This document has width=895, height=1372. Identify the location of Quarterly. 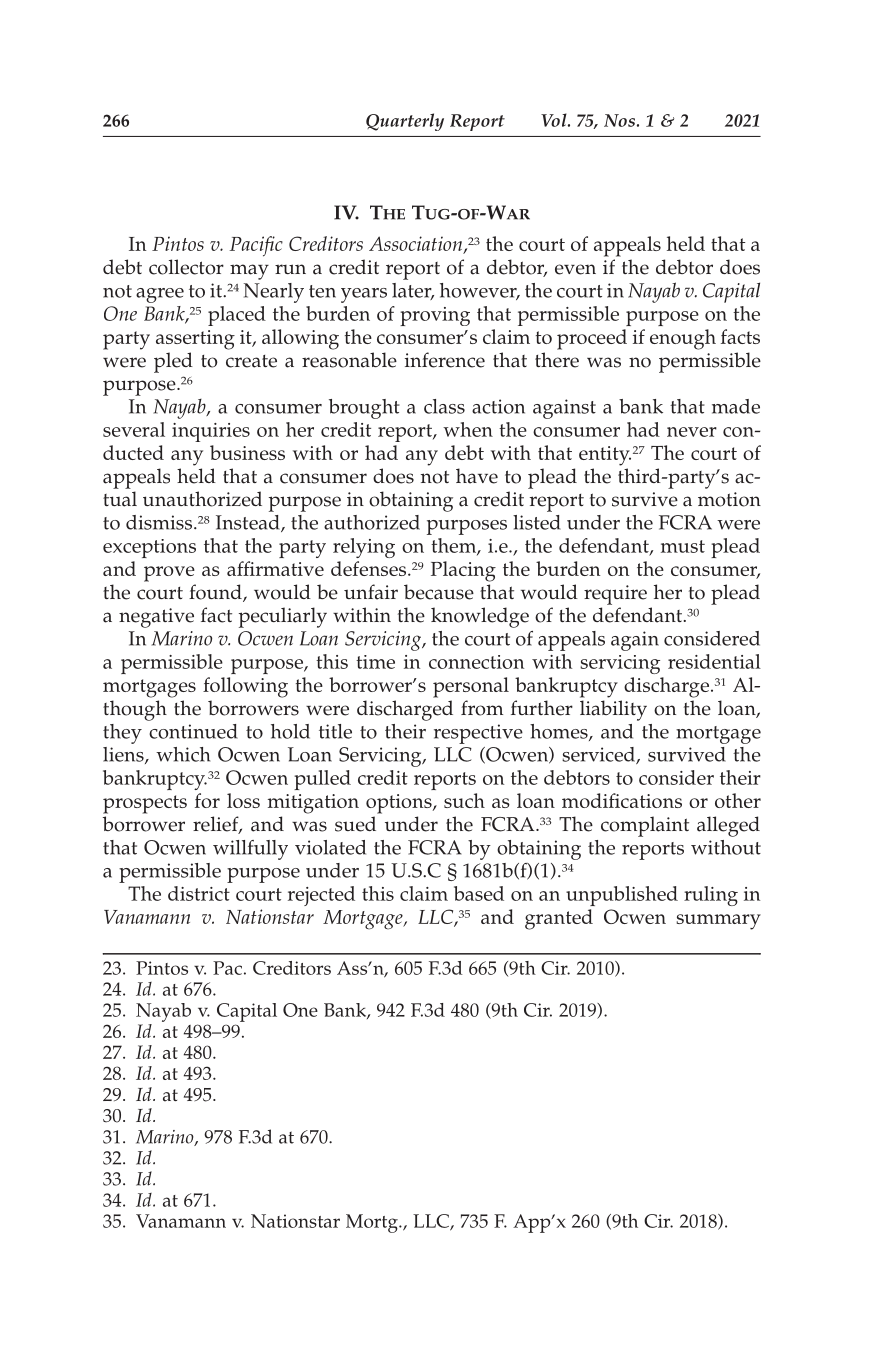
(405, 122).
